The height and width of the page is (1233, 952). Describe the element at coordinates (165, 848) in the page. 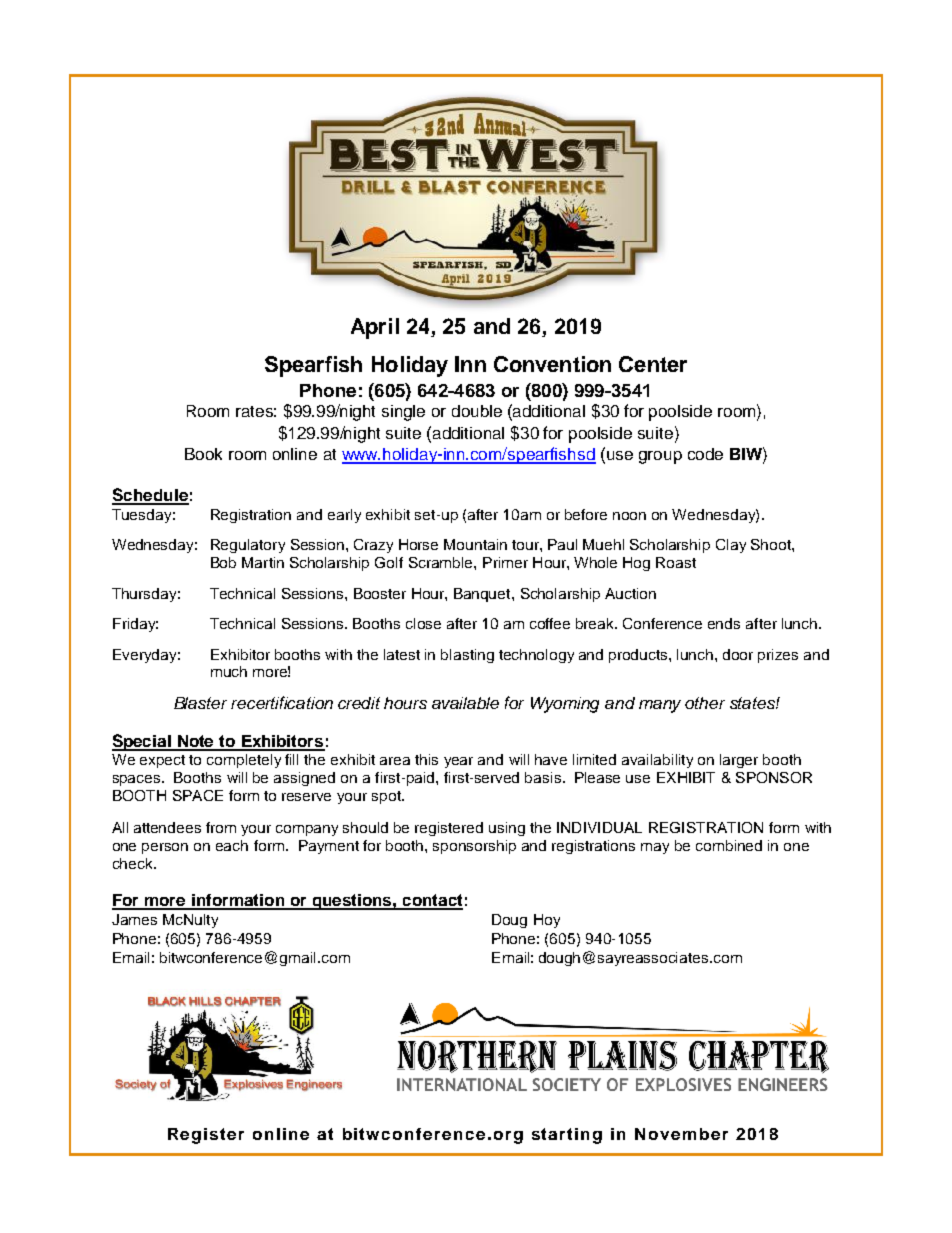

I see `person` at that location.
